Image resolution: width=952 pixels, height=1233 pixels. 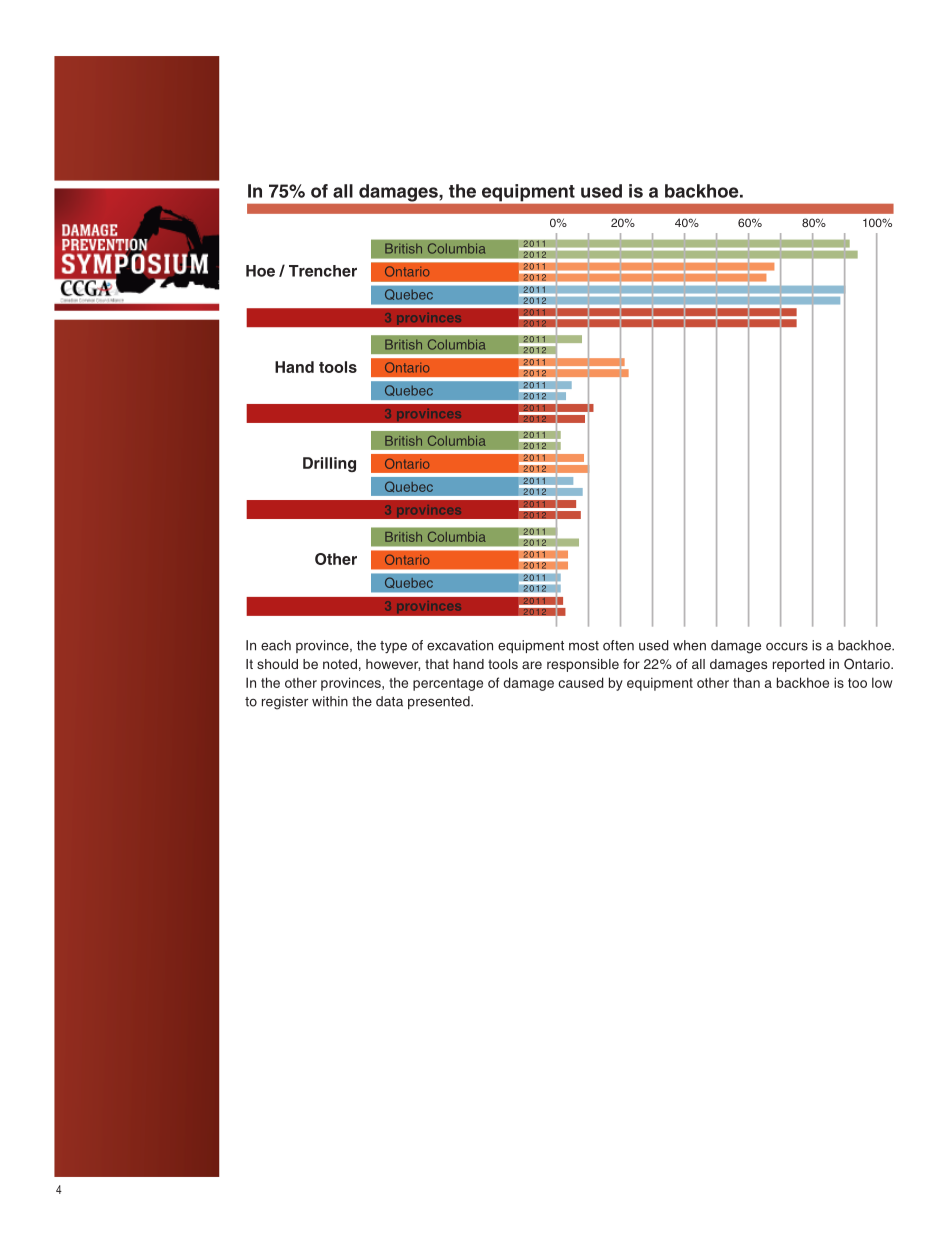 I want to click on occurs, so click(x=787, y=646).
